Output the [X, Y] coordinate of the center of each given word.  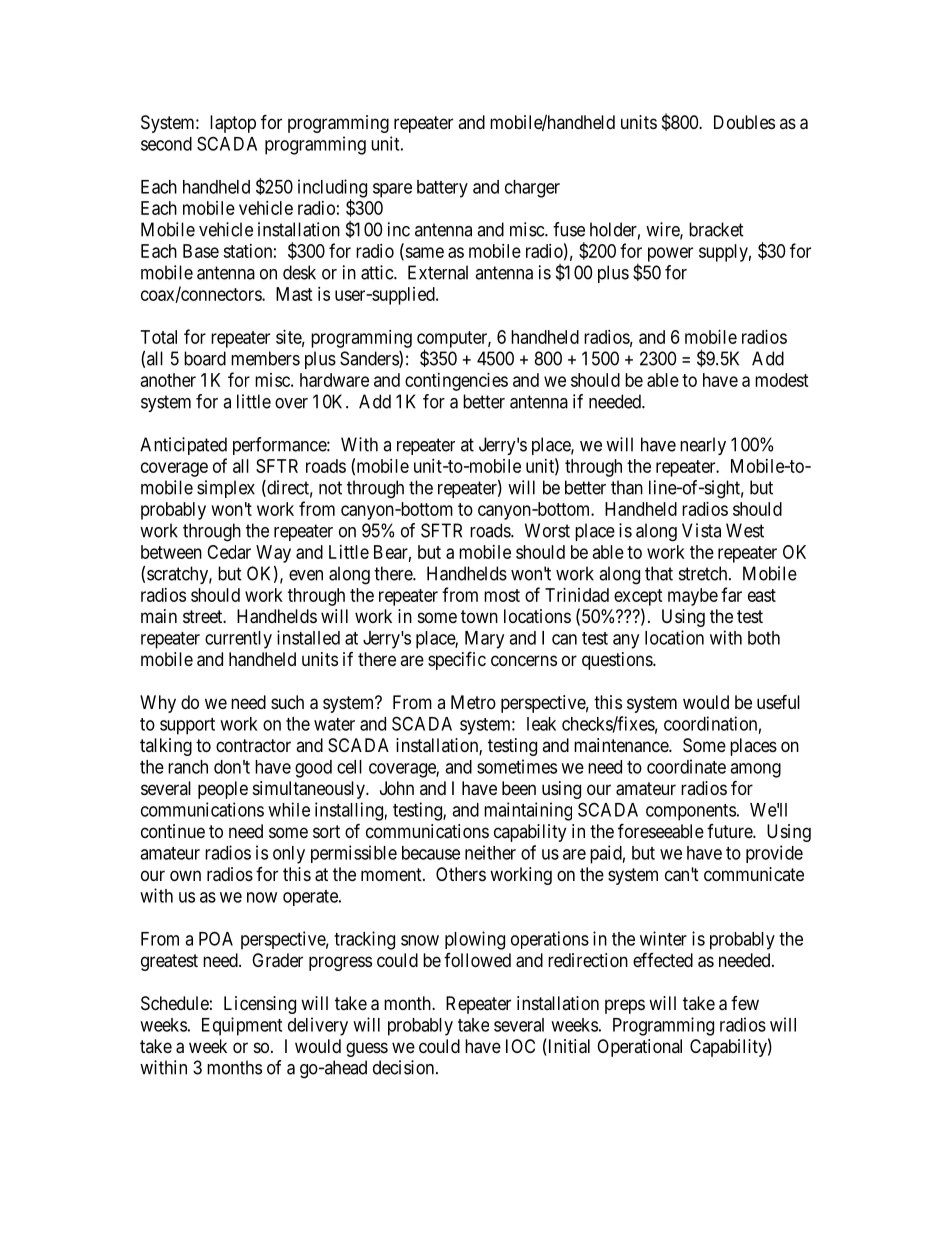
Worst [547, 530]
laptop [233, 124]
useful [778, 701]
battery [442, 189]
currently [238, 640]
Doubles [744, 122]
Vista [701, 530]
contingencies [456, 382]
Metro [473, 702]
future [730, 831]
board [205, 358]
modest [782, 380]
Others [461, 874]
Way [273, 554]
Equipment [242, 1026]
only [289, 855]
